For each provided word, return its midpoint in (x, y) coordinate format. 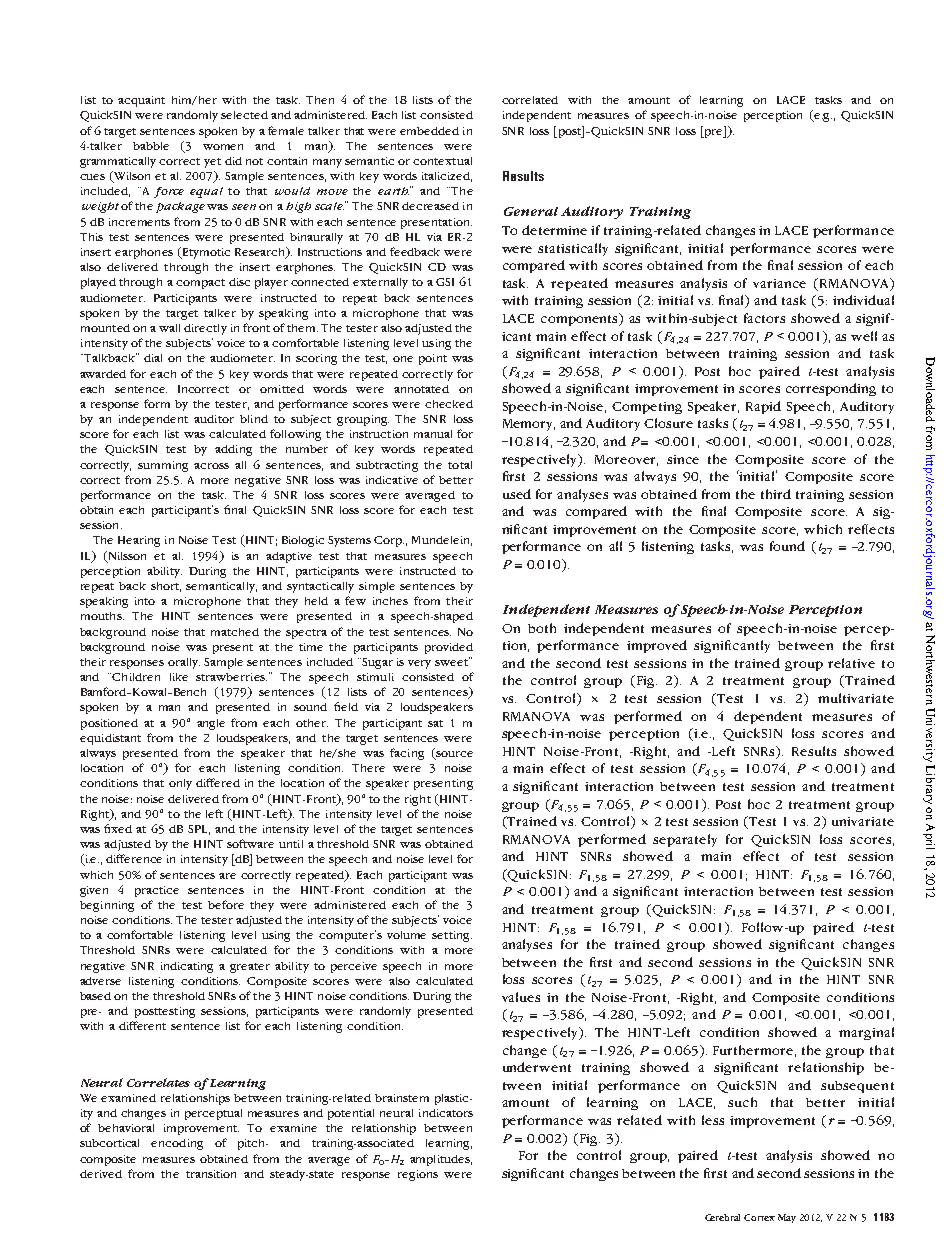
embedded (429, 131)
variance (779, 283)
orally (184, 663)
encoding (177, 1144)
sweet (452, 661)
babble (151, 146)
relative (851, 663)
